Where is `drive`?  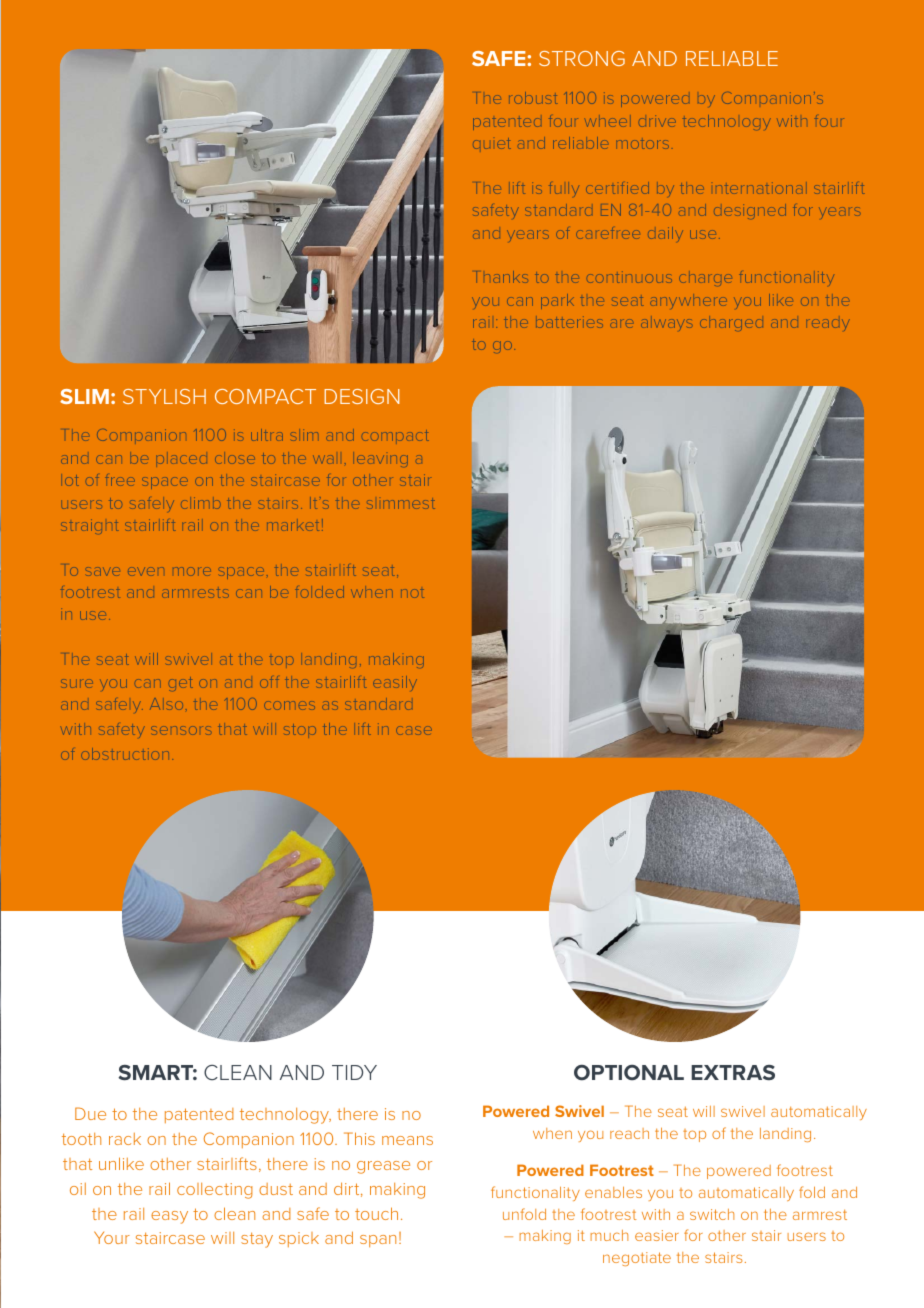 drive is located at coordinates (657, 121).
